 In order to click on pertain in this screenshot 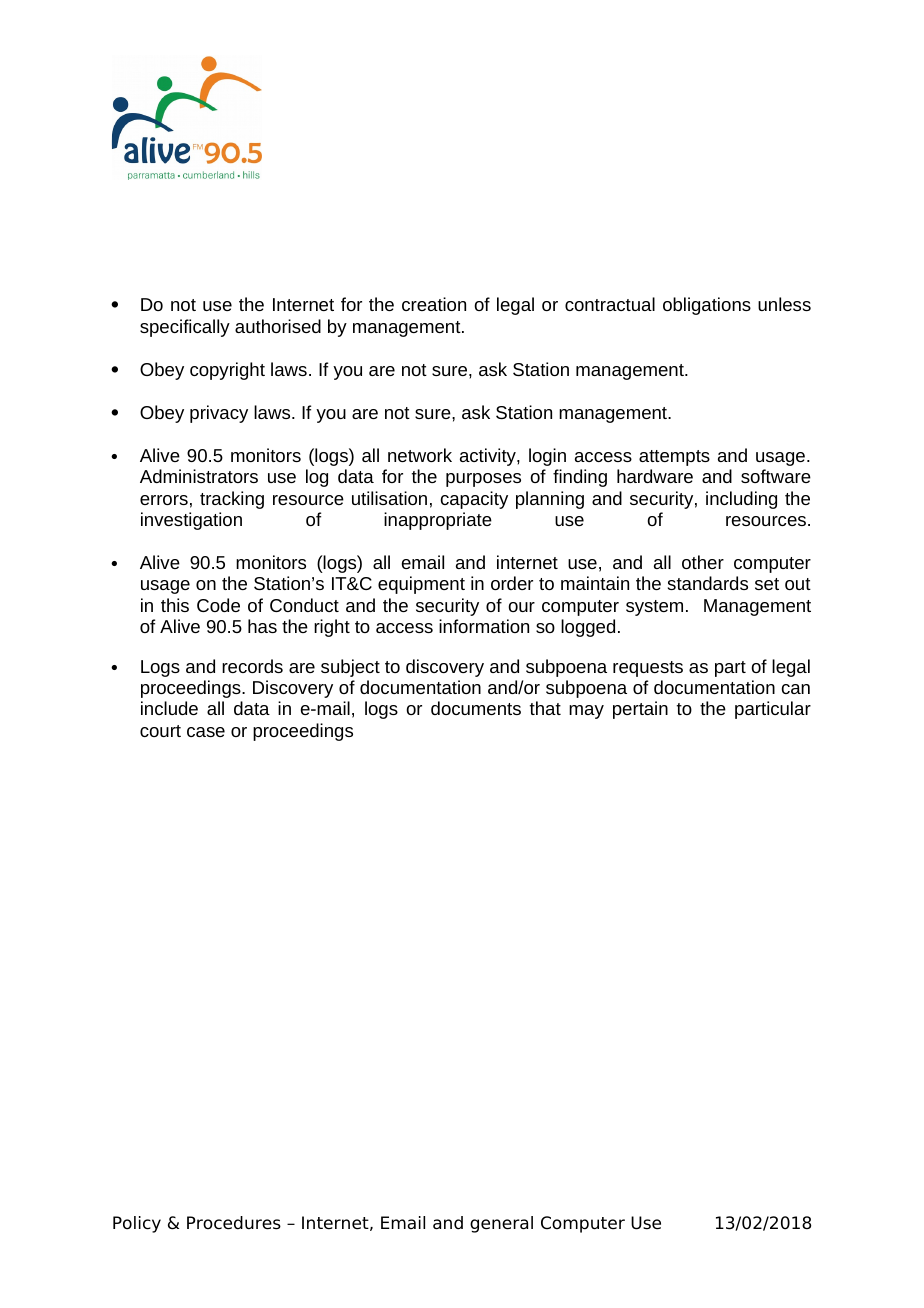, I will do `click(640, 710)`.
